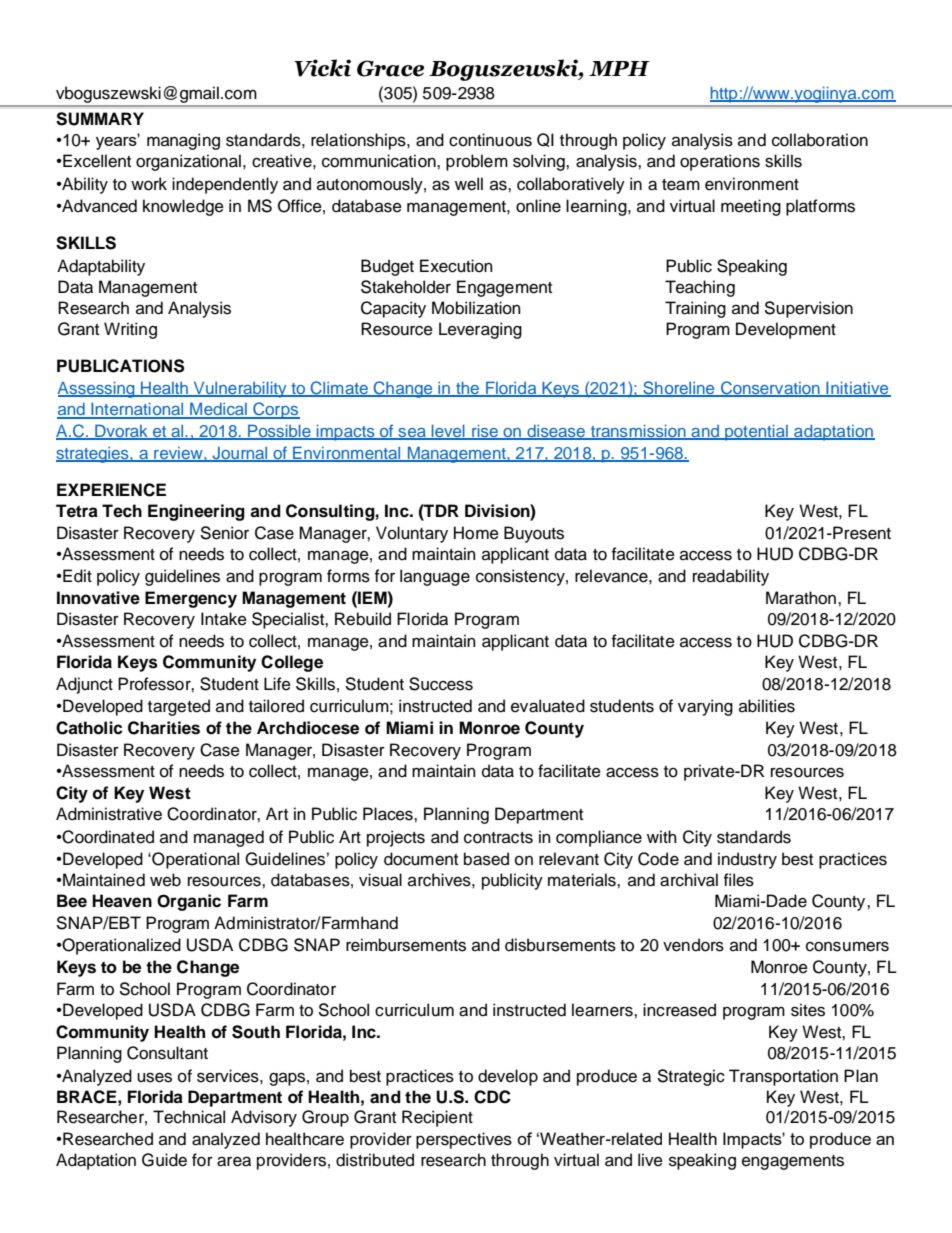 Image resolution: width=952 pixels, height=1233 pixels. What do you see at coordinates (464, 1140) in the screenshot?
I see `perspectives` at bounding box center [464, 1140].
